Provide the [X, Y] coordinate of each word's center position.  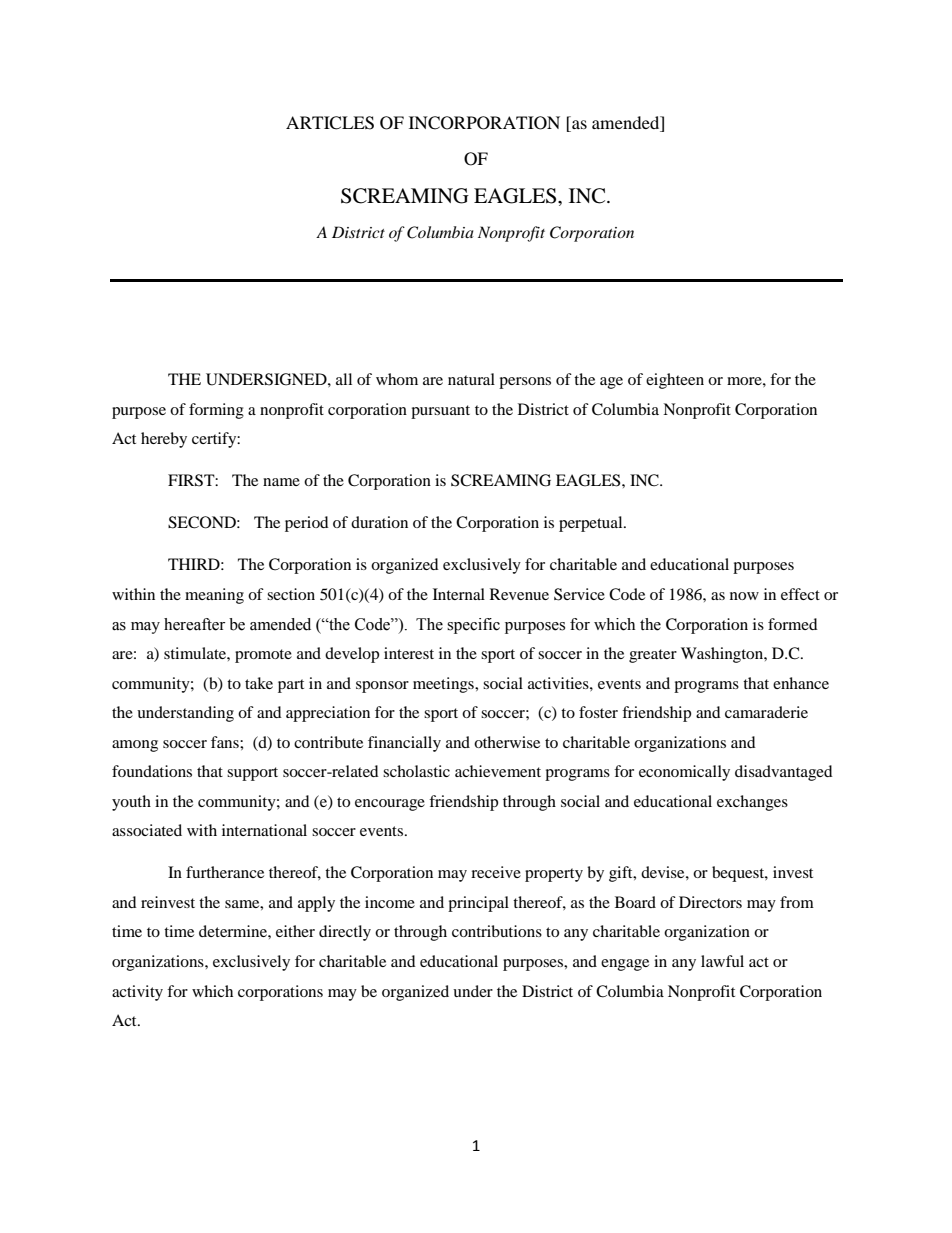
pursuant [440, 412]
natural [471, 379]
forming [216, 411]
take [259, 683]
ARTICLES [330, 123]
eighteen [675, 381]
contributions [497, 931]
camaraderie [766, 712]
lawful [722, 961]
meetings [444, 685]
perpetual [592, 524]
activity [137, 993]
